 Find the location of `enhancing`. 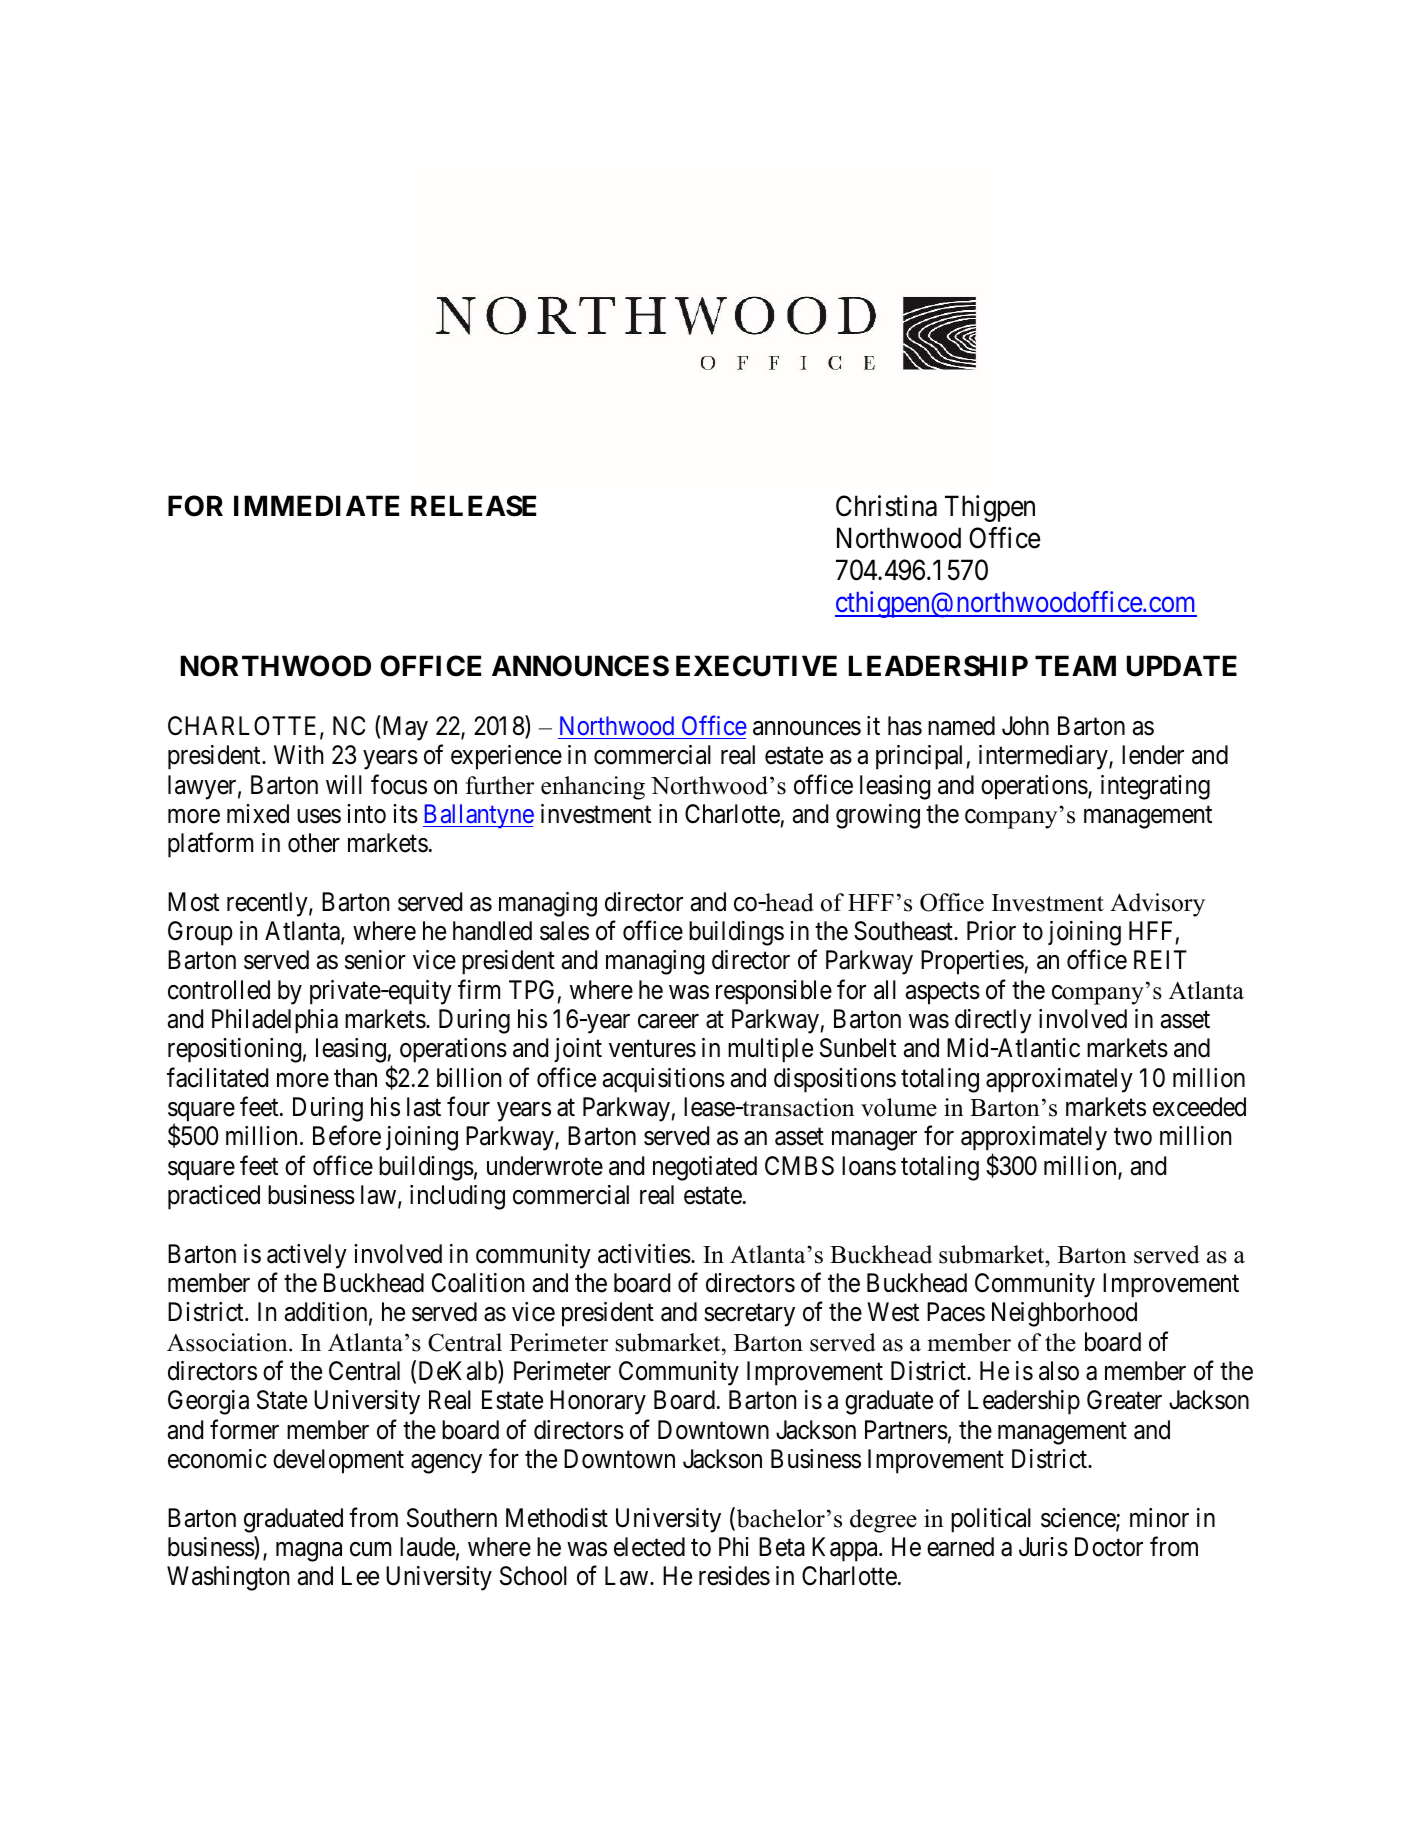

enhancing is located at coordinates (593, 788).
